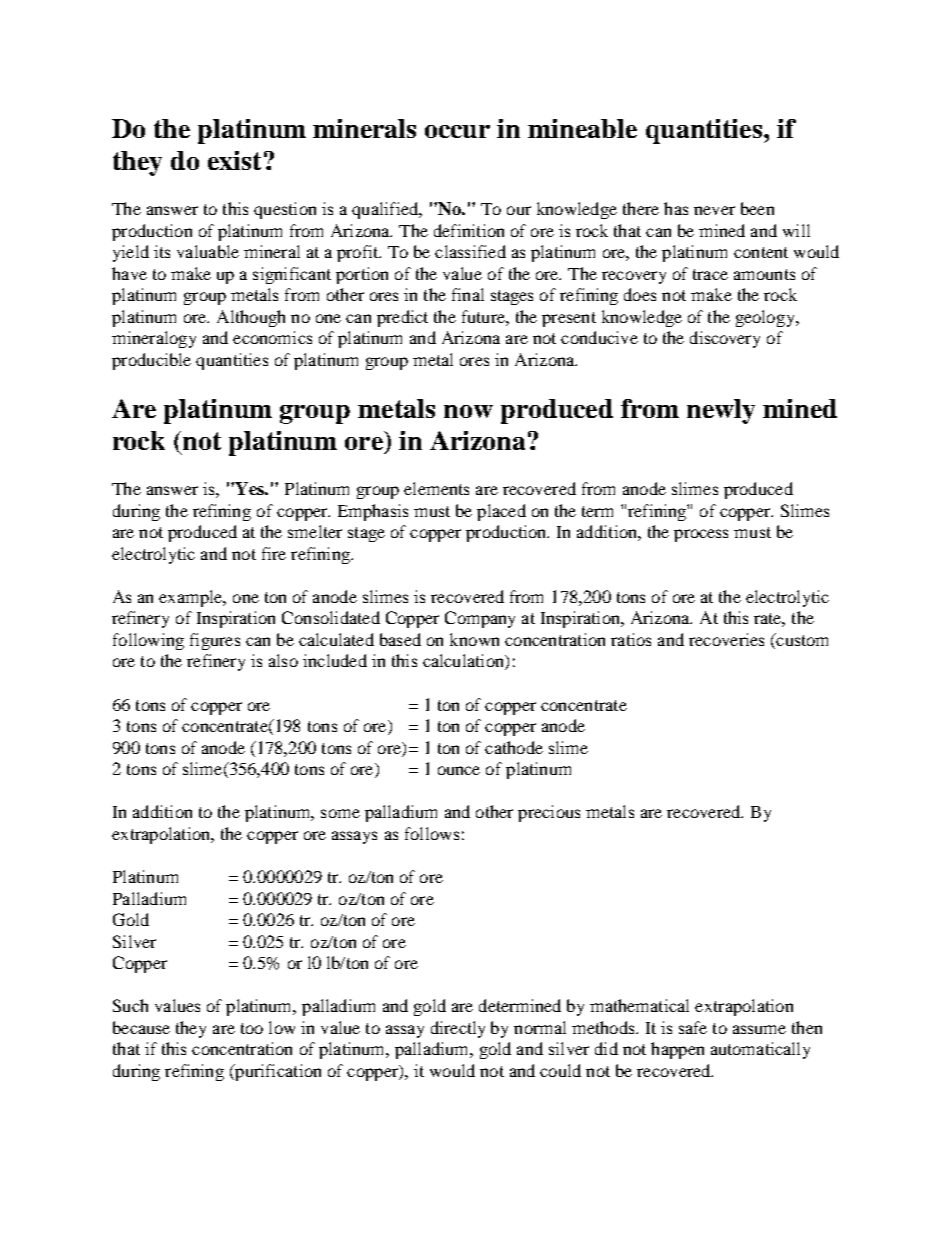 This image has width=952, height=1233. What do you see at coordinates (726, 639) in the image?
I see `recoveries` at bounding box center [726, 639].
